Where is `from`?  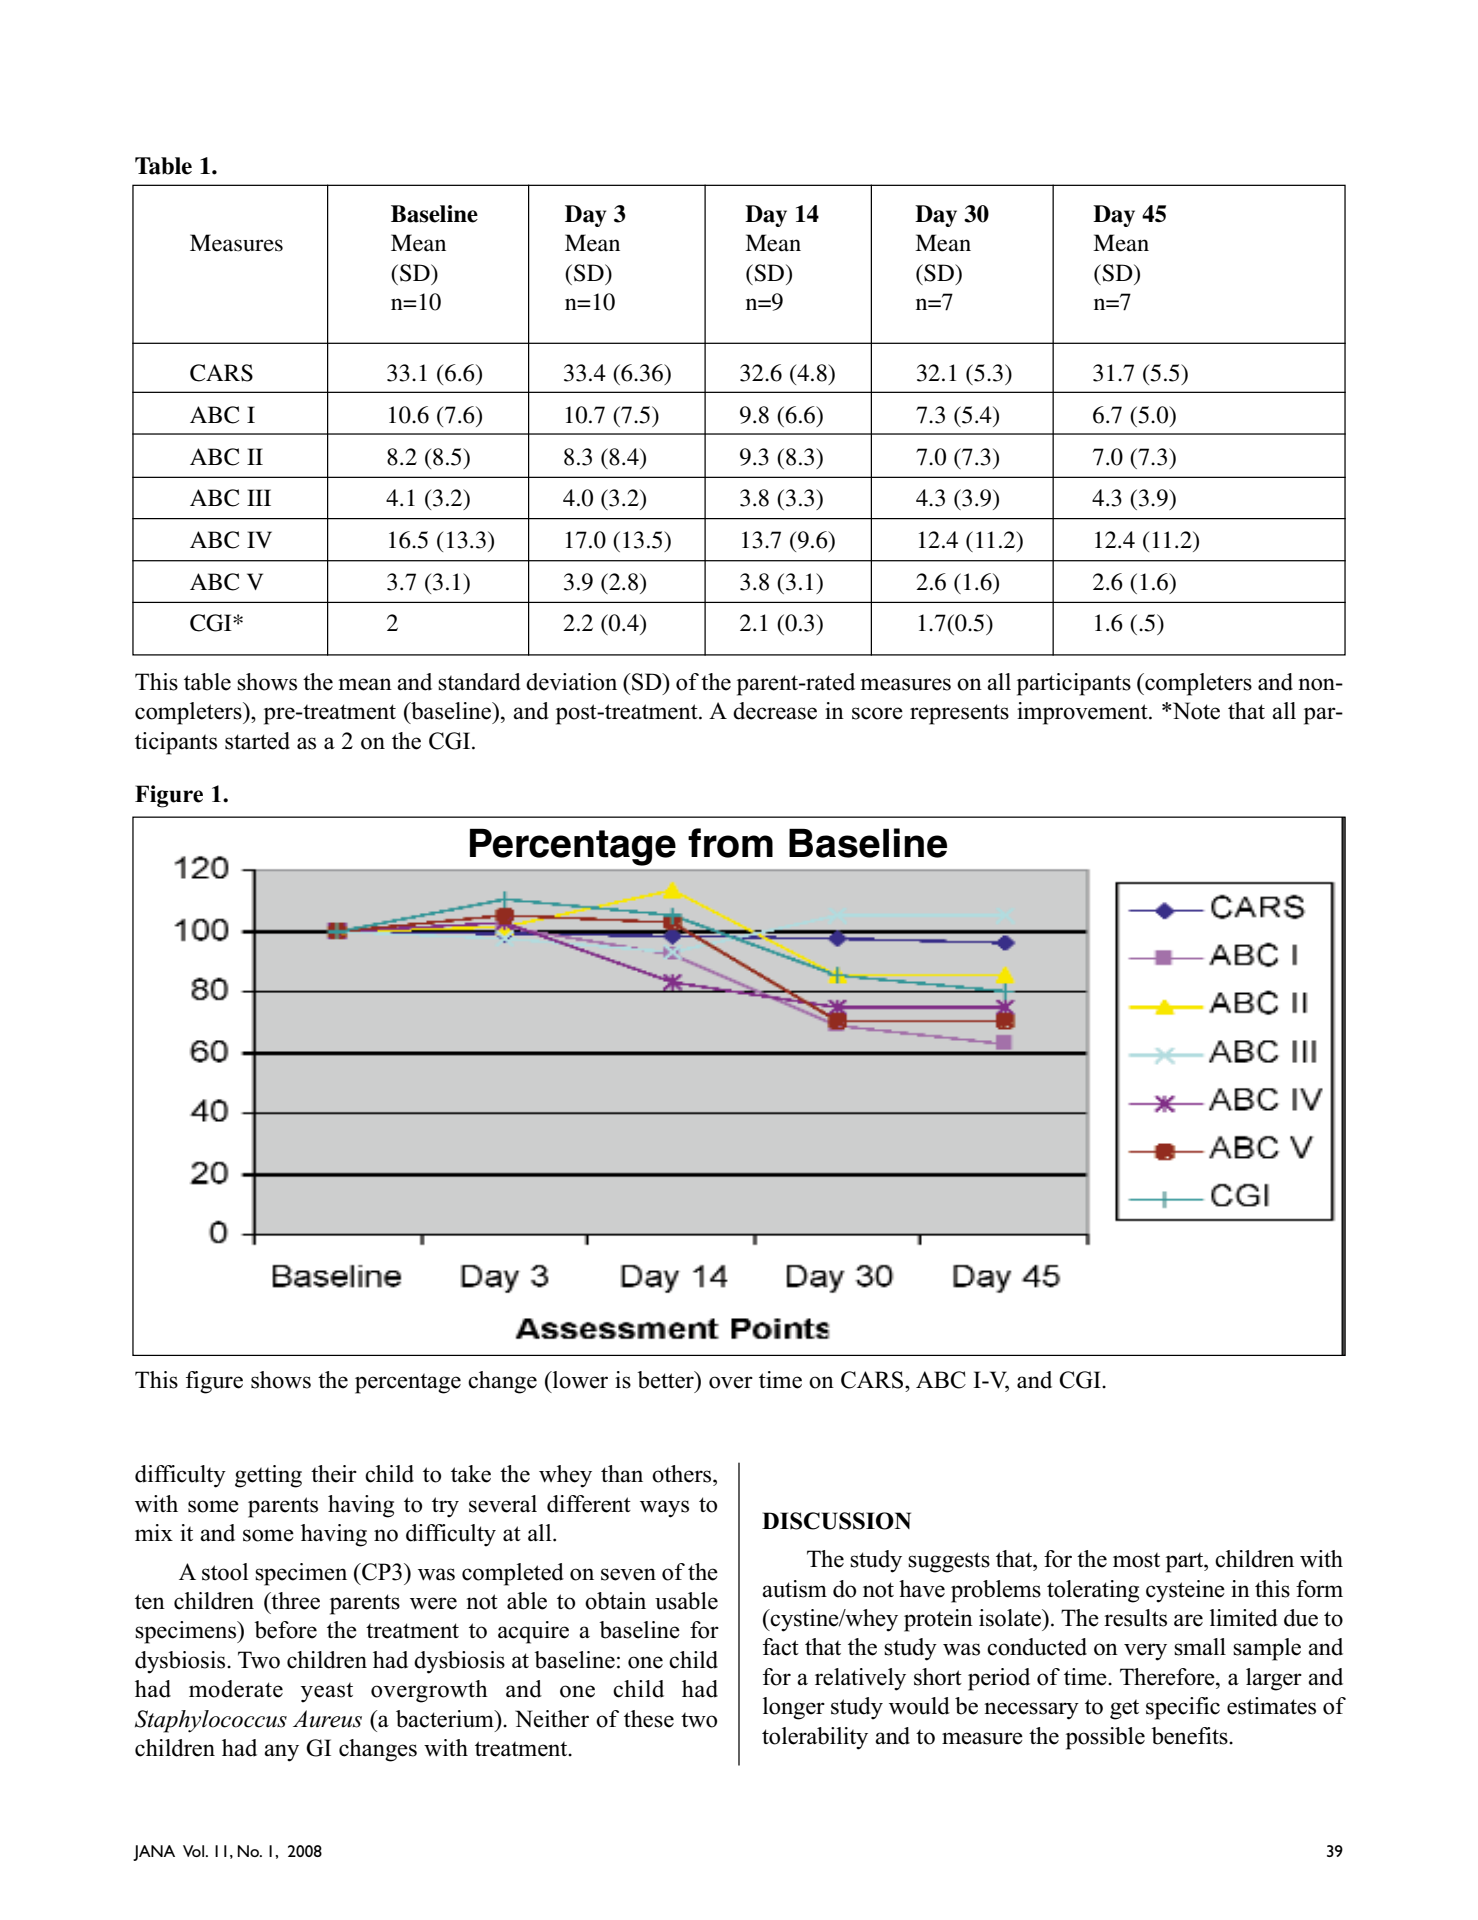 from is located at coordinates (730, 843).
